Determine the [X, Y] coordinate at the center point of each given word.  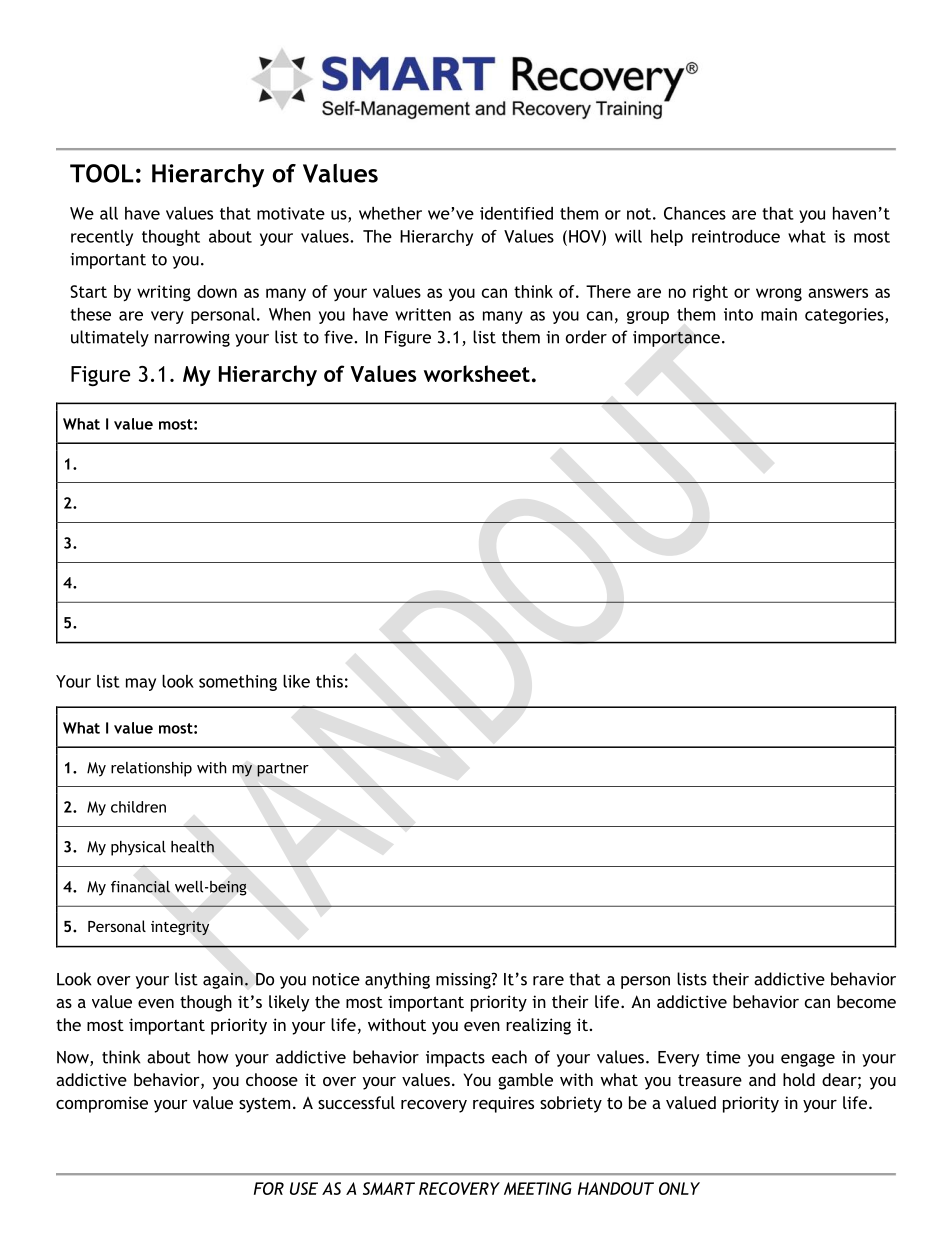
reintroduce [736, 236]
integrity [180, 928]
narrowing [192, 339]
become [866, 1001]
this [329, 681]
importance [676, 339]
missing [464, 981]
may [141, 684]
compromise [102, 1104]
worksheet [477, 373]
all [109, 213]
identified [516, 213]
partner [283, 770]
